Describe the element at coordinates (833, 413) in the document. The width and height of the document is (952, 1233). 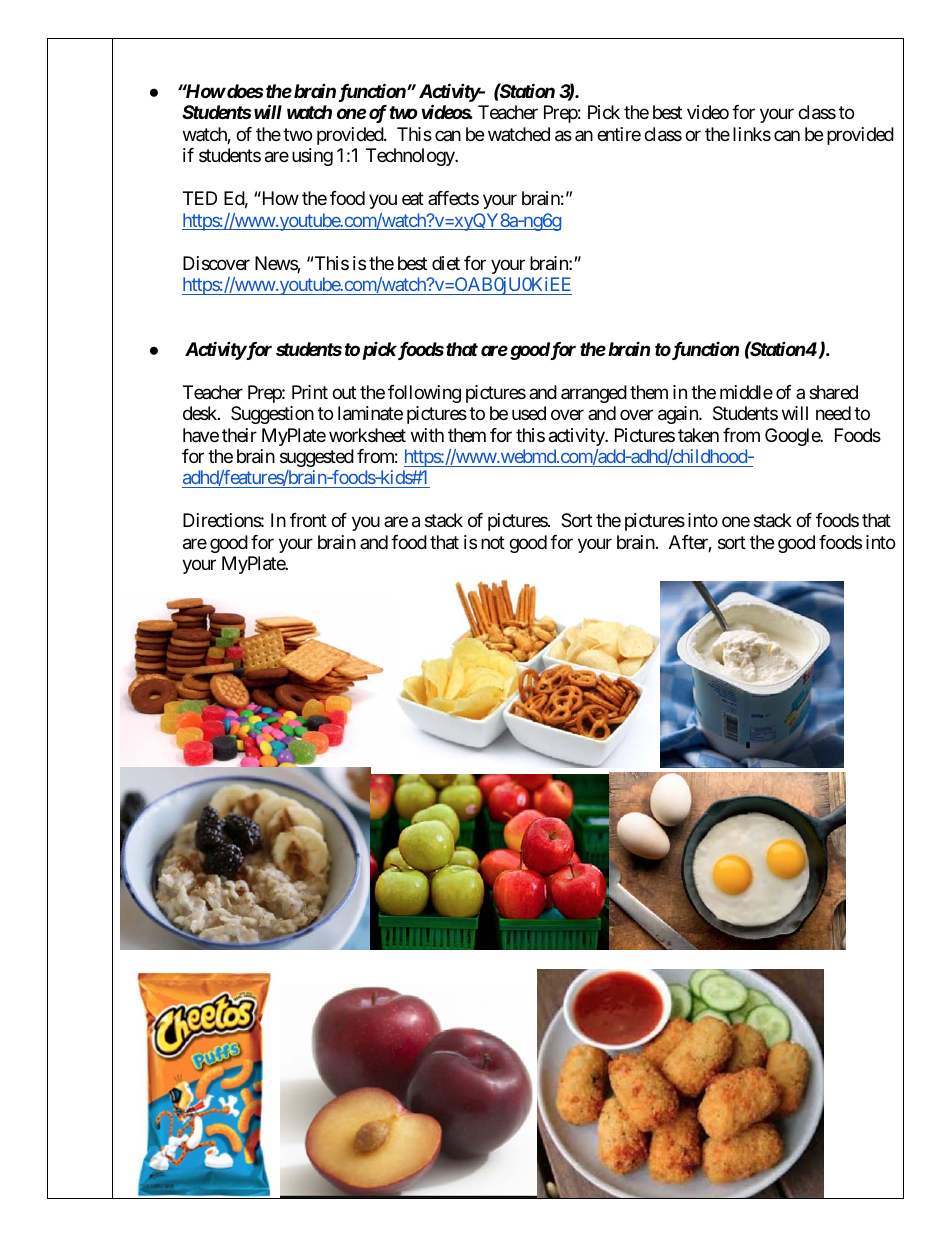
I see `need` at that location.
